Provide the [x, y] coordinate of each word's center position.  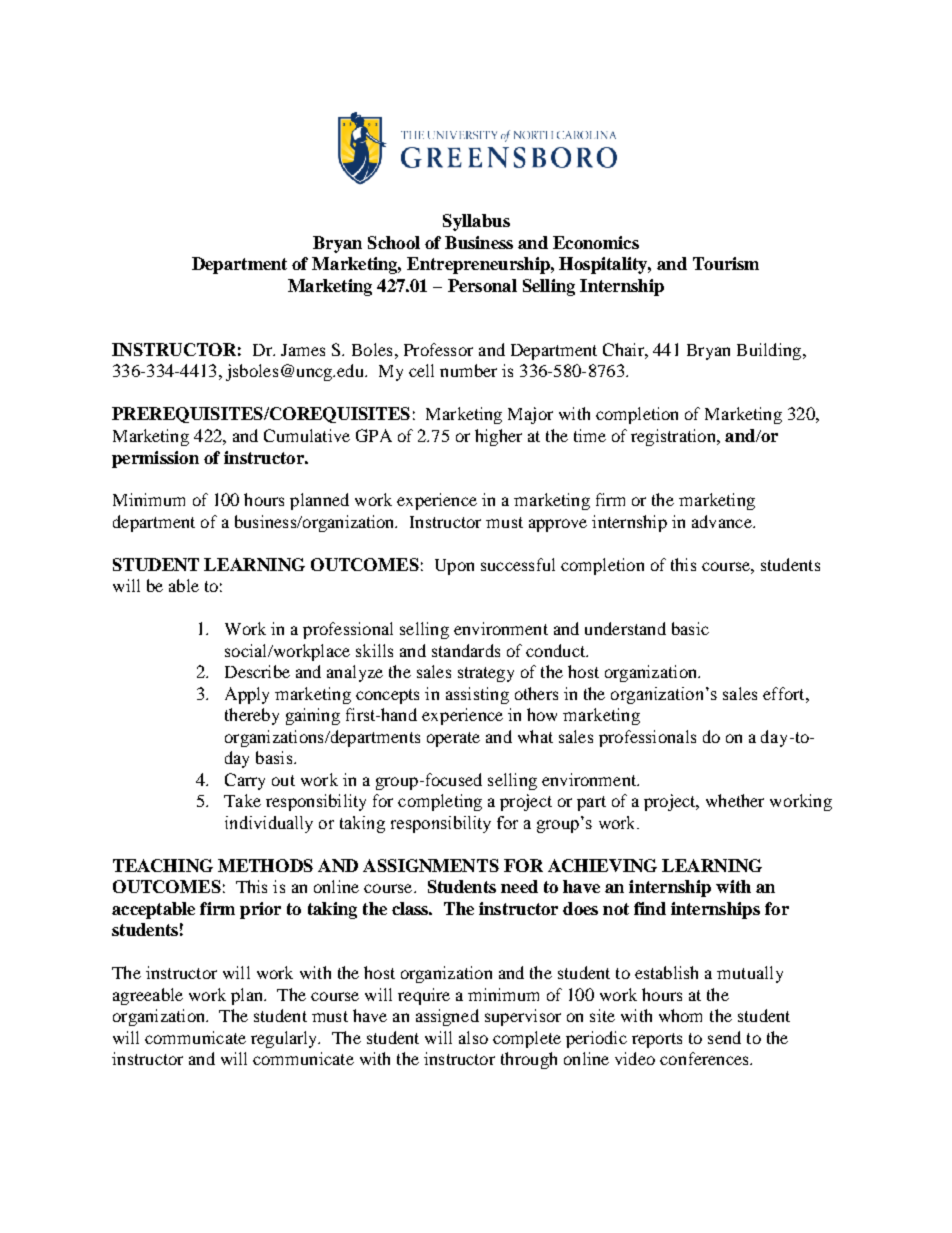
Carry [245, 781]
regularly [285, 1039]
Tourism [726, 263]
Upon [454, 567]
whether [735, 800]
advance [723, 521]
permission [155, 459]
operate [453, 739]
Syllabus [476, 222]
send [724, 1037]
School [394, 242]
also [473, 1037]
